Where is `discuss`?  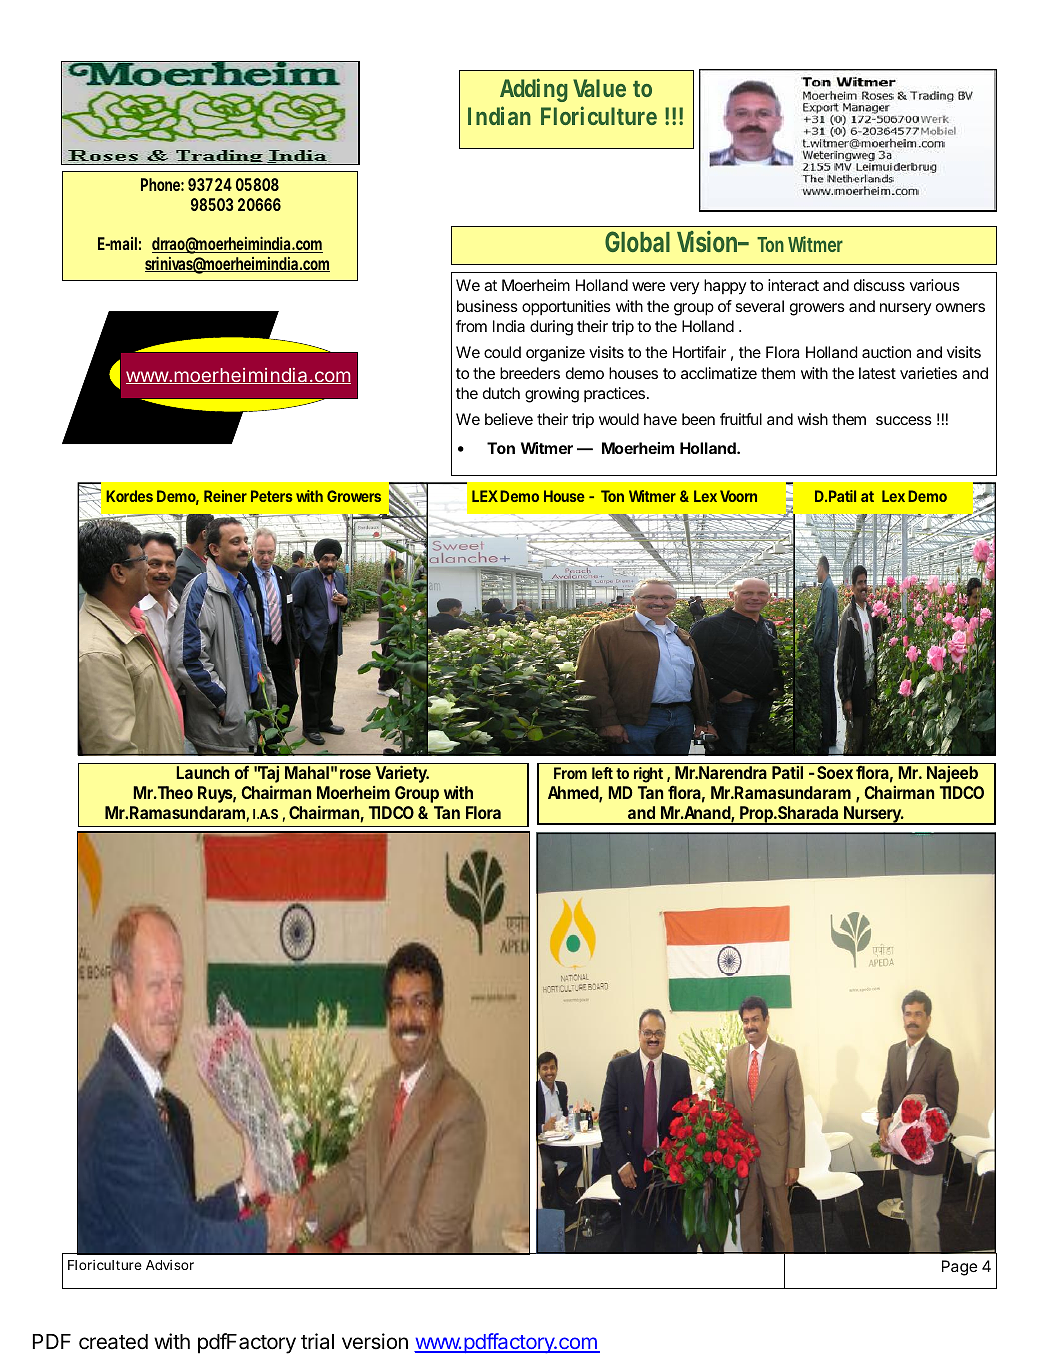 discuss is located at coordinates (879, 285).
